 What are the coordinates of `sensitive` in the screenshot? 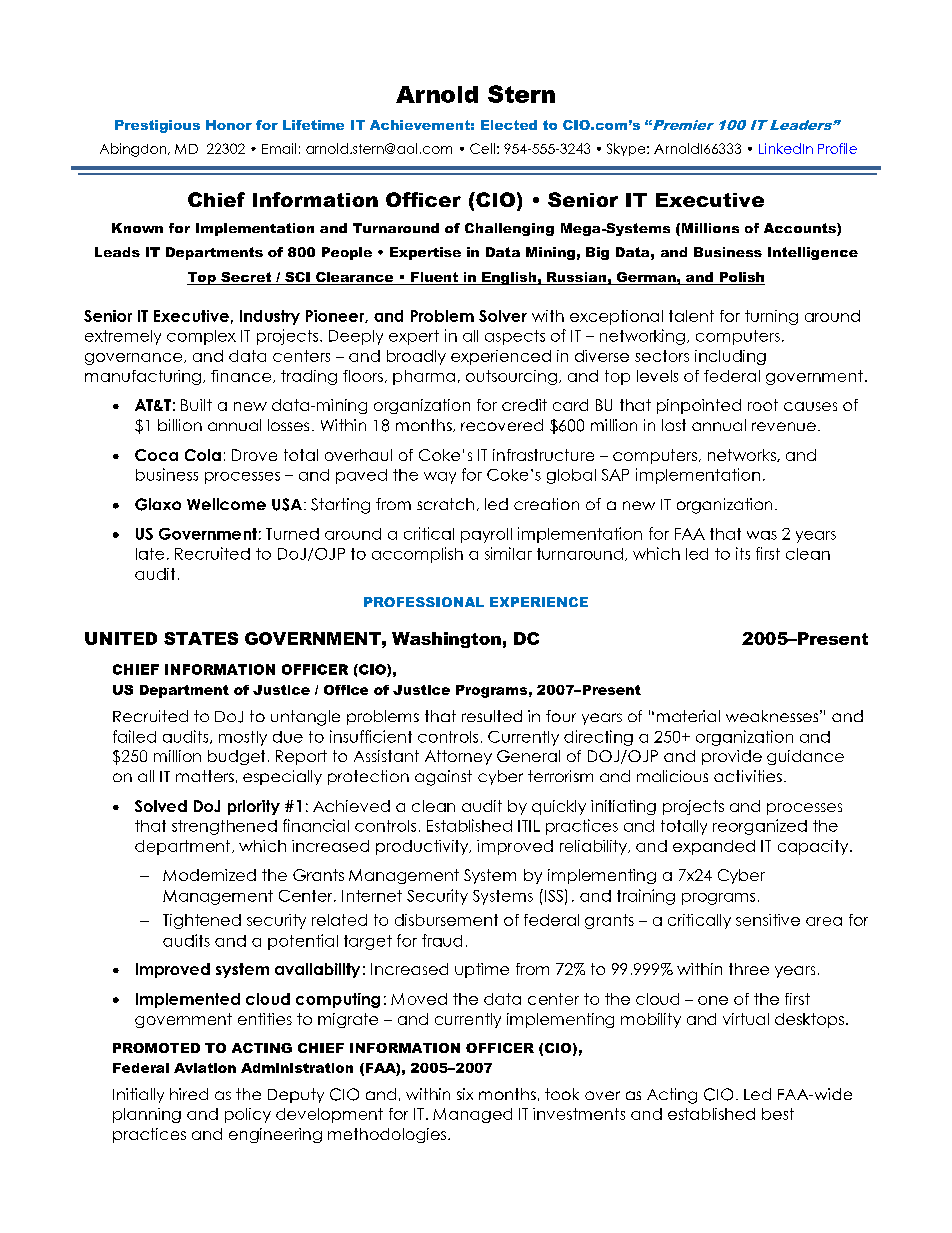 It's located at (768, 920).
